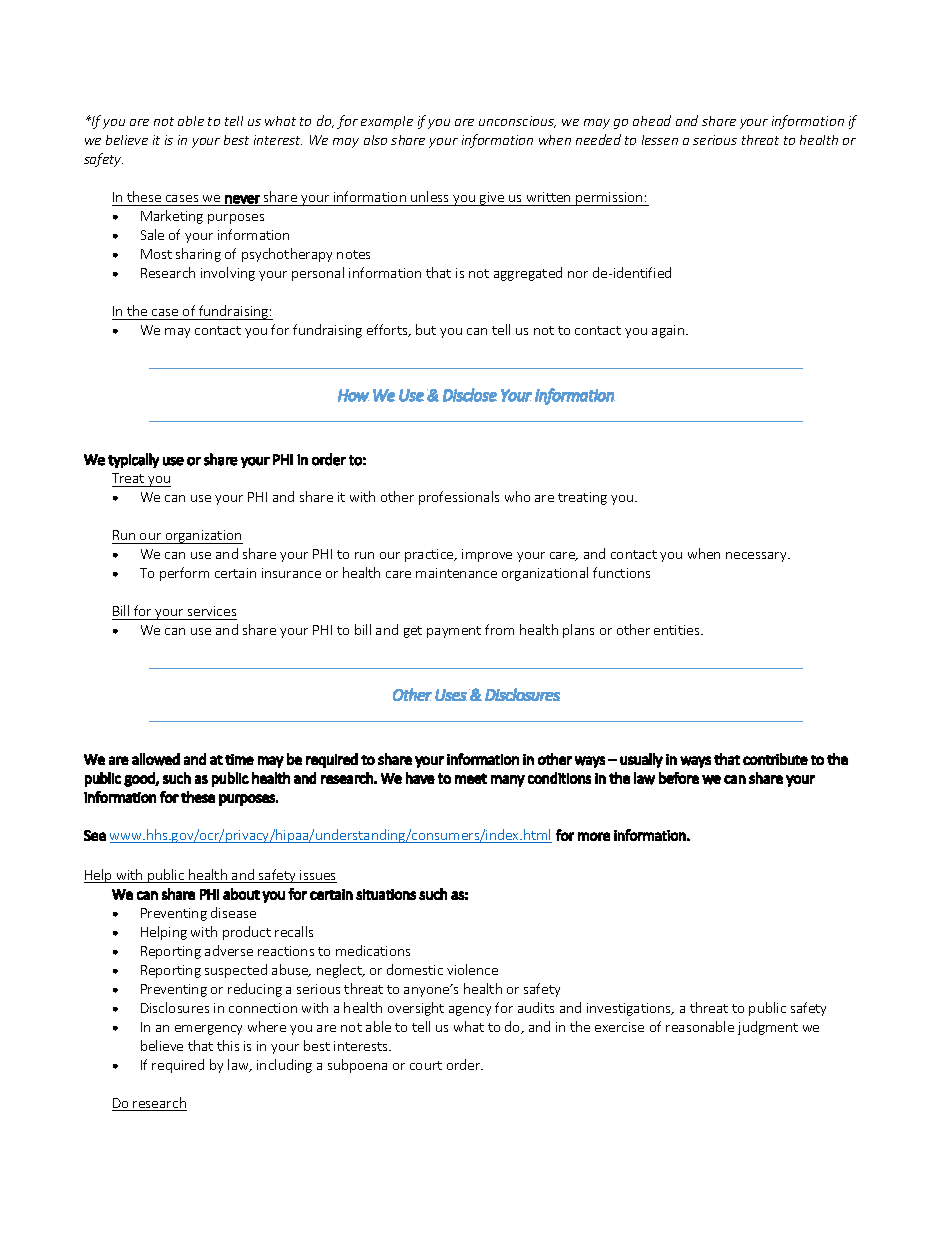  I want to click on also, so click(375, 140).
